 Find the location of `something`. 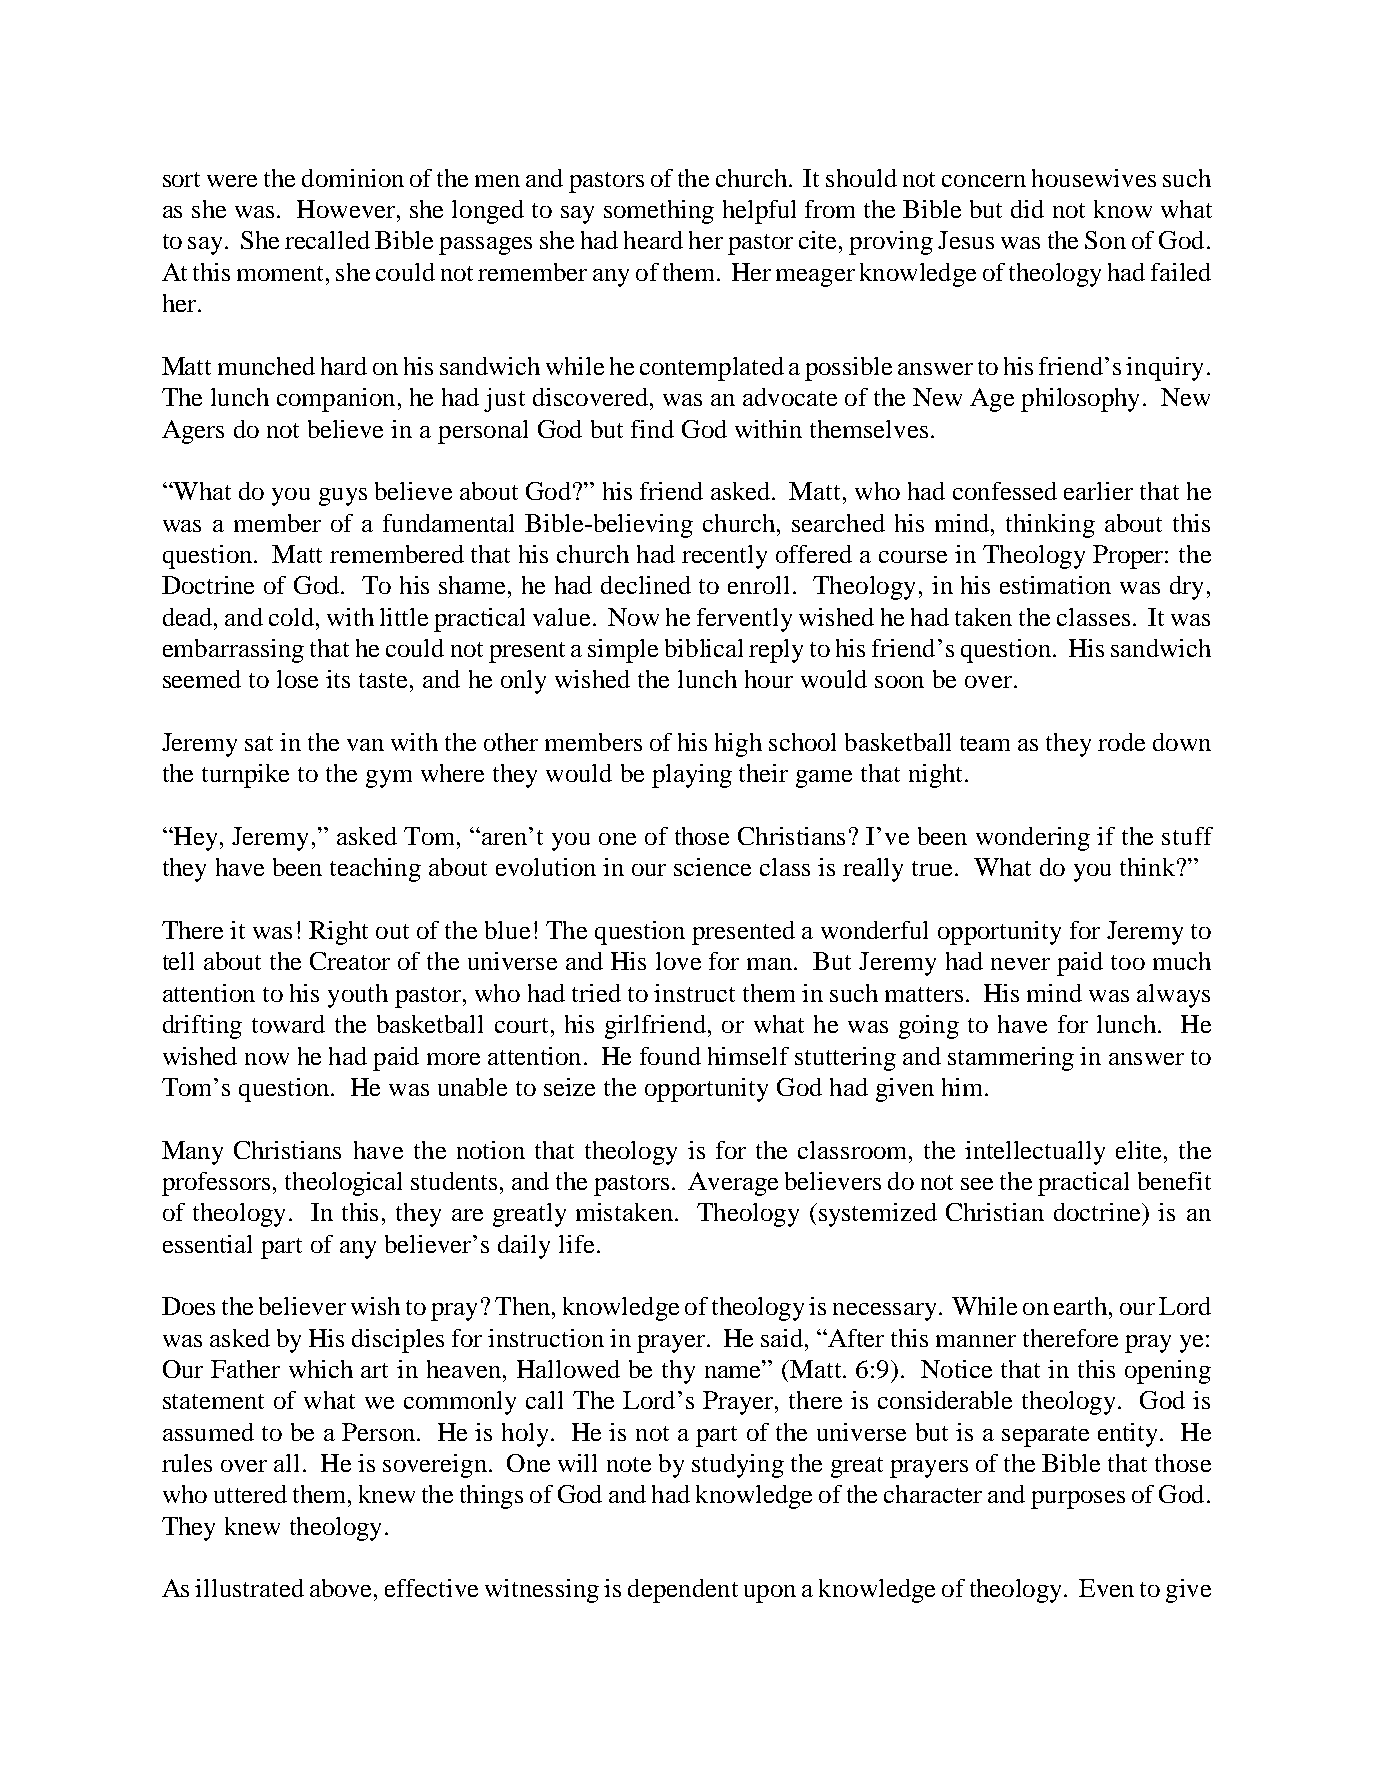

something is located at coordinates (659, 212).
